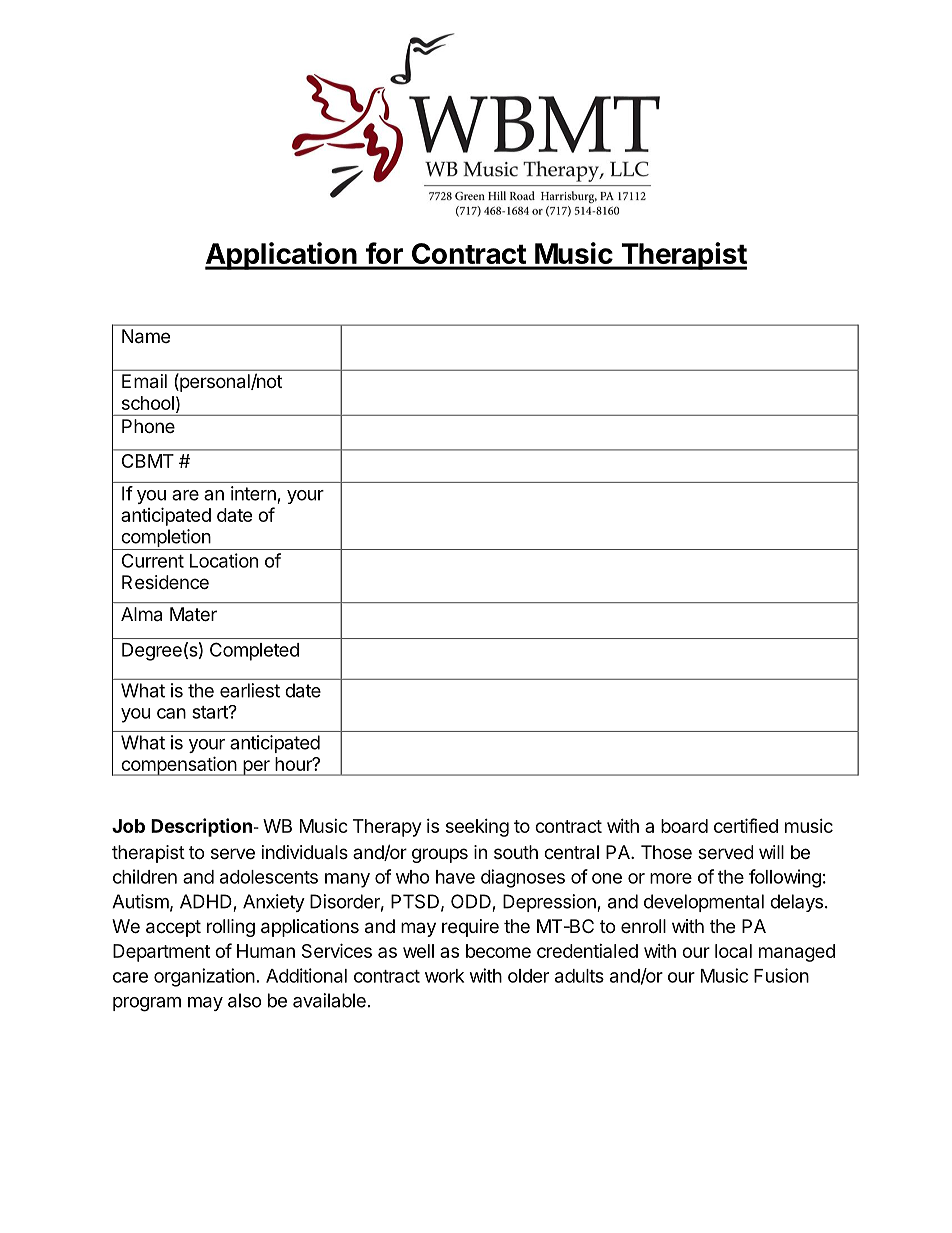 This document has width=952, height=1233. Describe the element at coordinates (144, 381) in the document. I see `Email` at that location.
